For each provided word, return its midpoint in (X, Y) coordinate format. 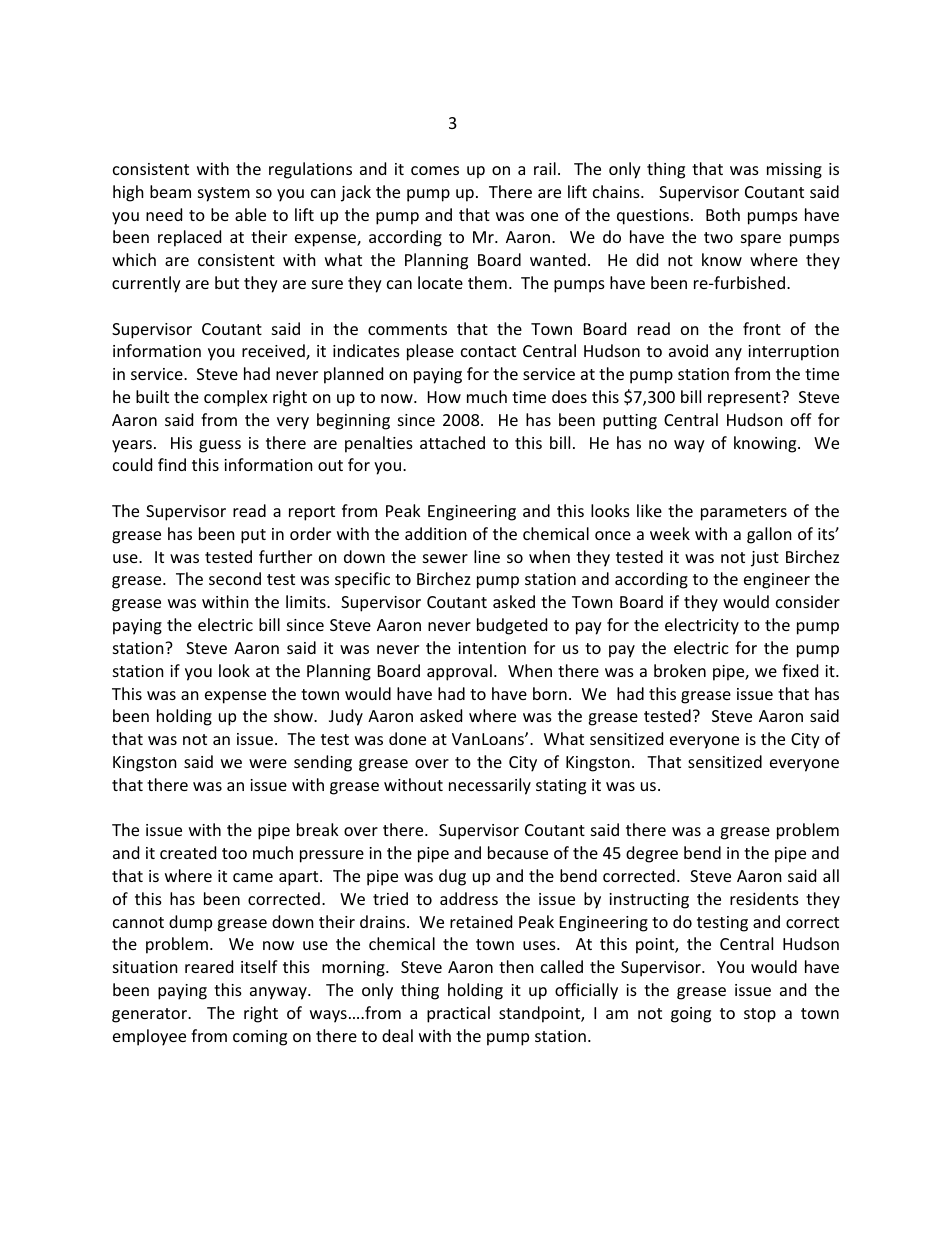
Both (723, 214)
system (224, 194)
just (765, 559)
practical (458, 1014)
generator (151, 1015)
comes (435, 170)
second (235, 578)
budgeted (512, 626)
